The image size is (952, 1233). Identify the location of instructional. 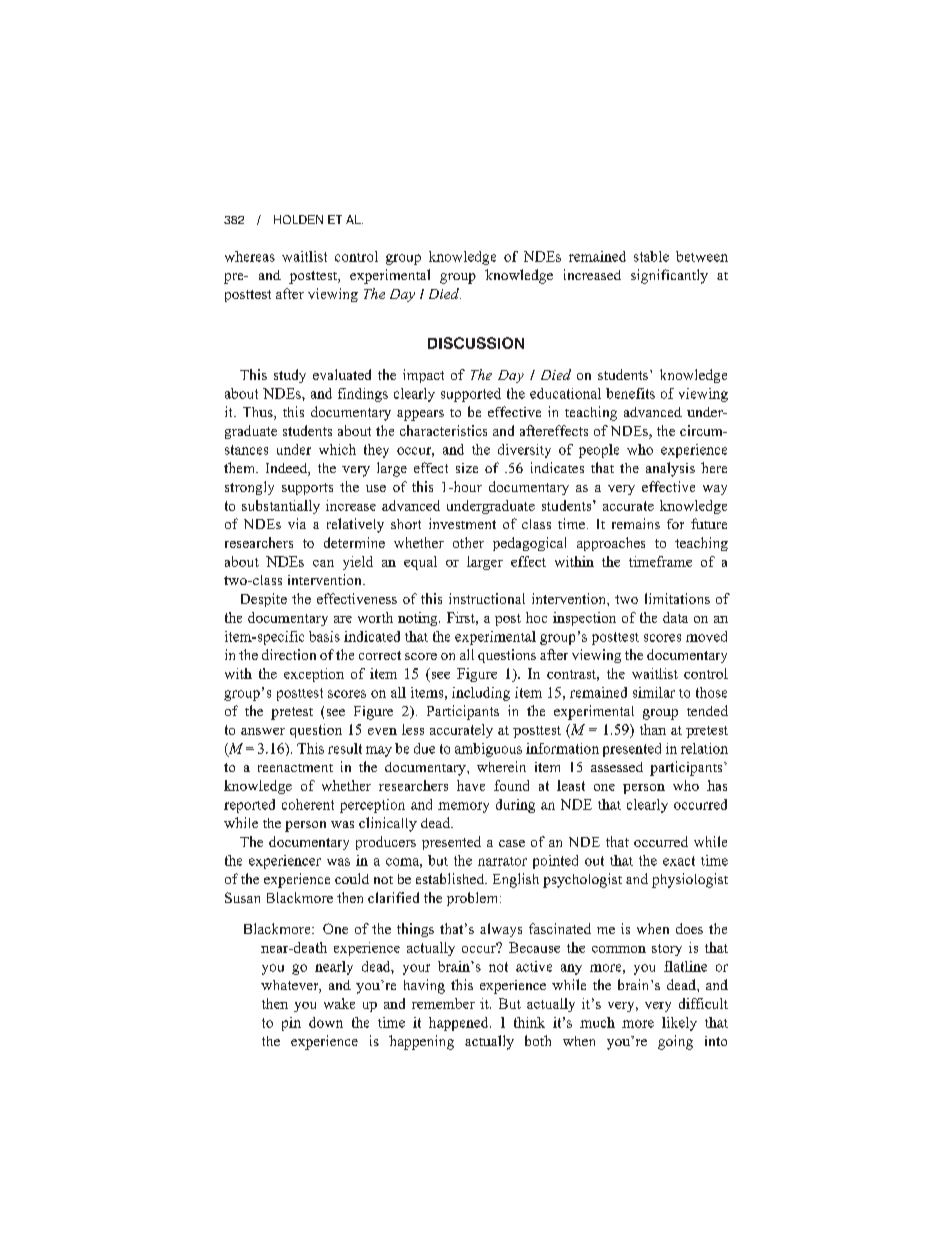
(487, 598).
